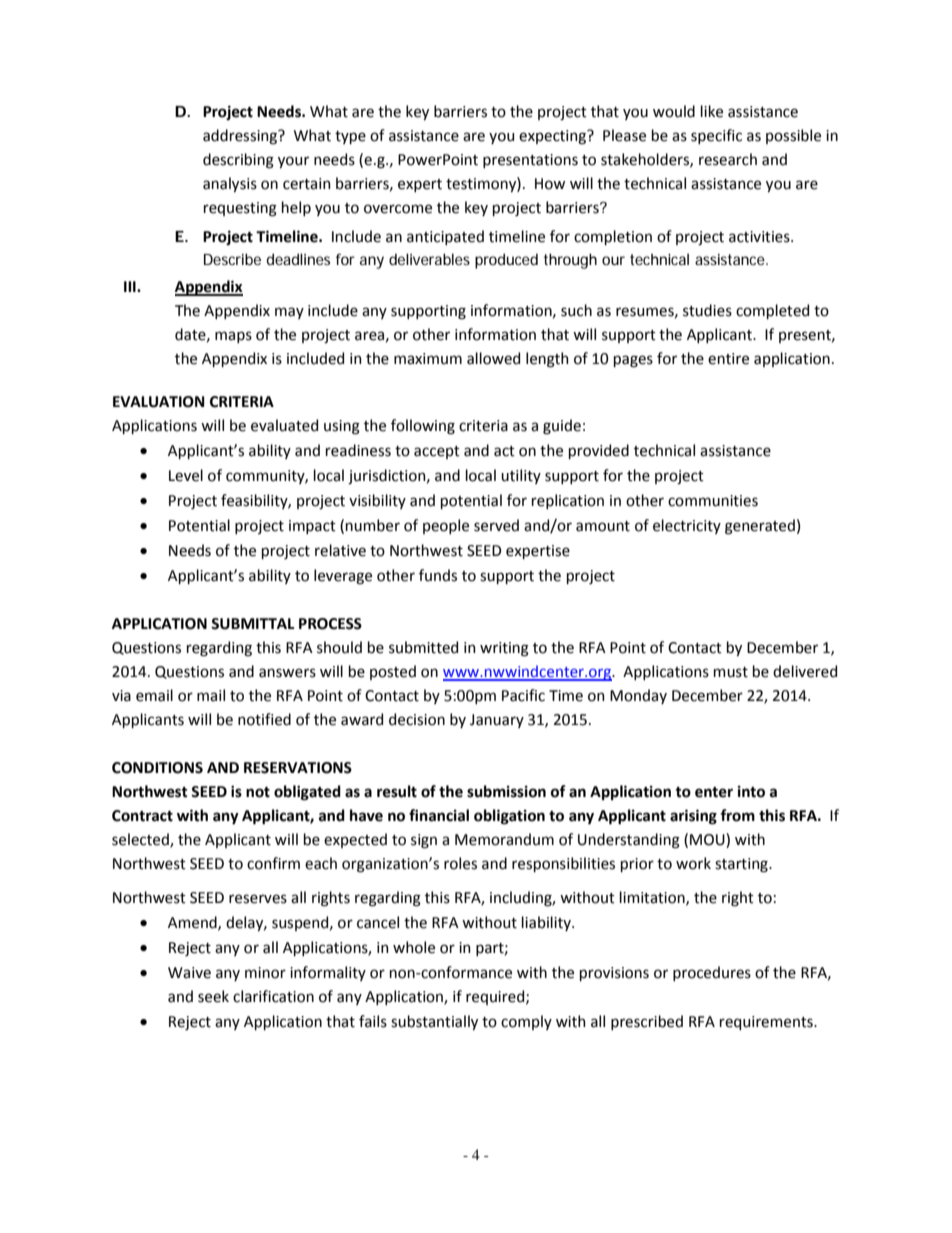 The height and width of the image is (1233, 952). What do you see at coordinates (760, 527) in the image?
I see `generated` at bounding box center [760, 527].
